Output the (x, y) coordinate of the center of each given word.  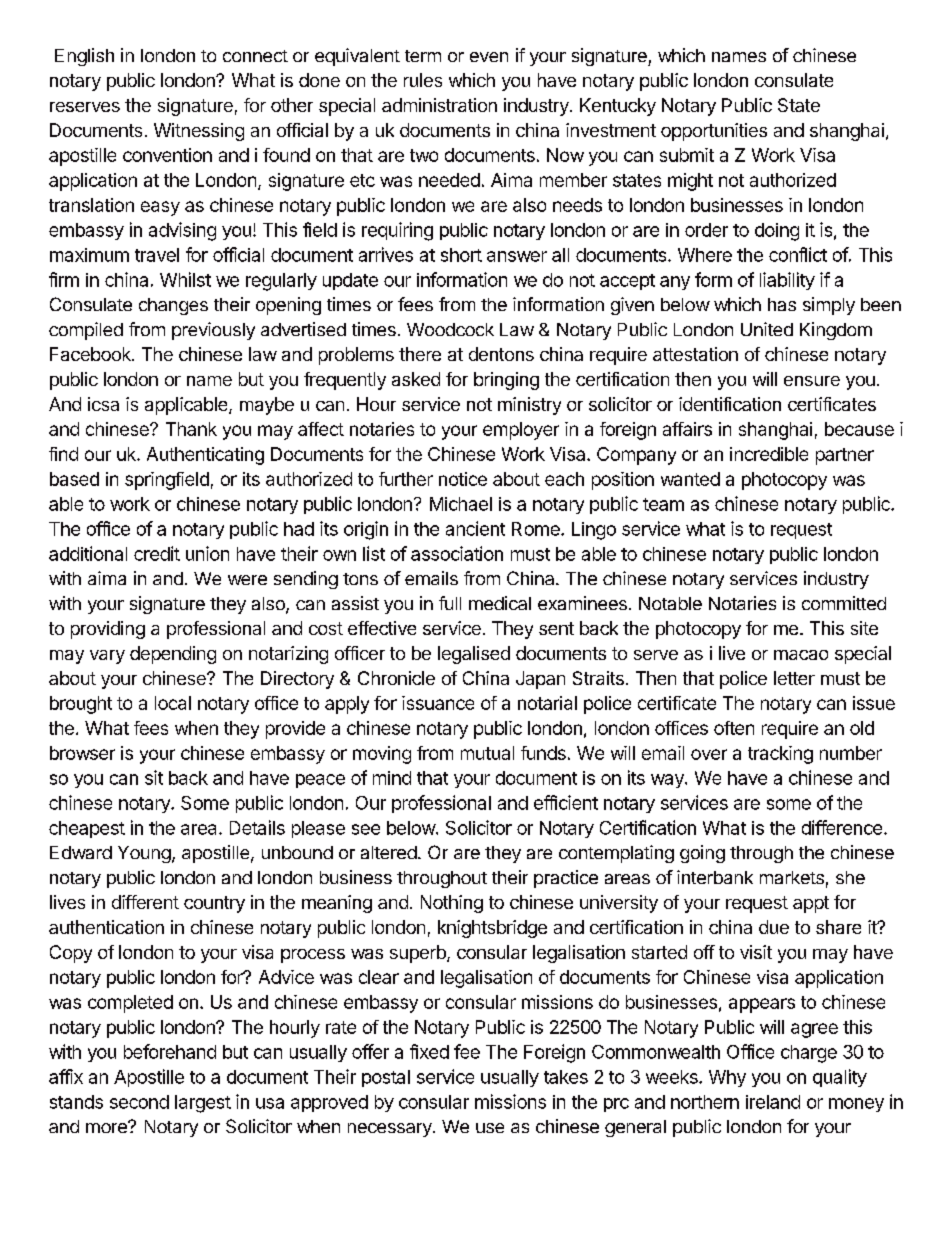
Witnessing (199, 132)
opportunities (714, 132)
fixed (429, 1051)
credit (157, 553)
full (450, 603)
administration (439, 105)
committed (844, 603)
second (139, 1102)
